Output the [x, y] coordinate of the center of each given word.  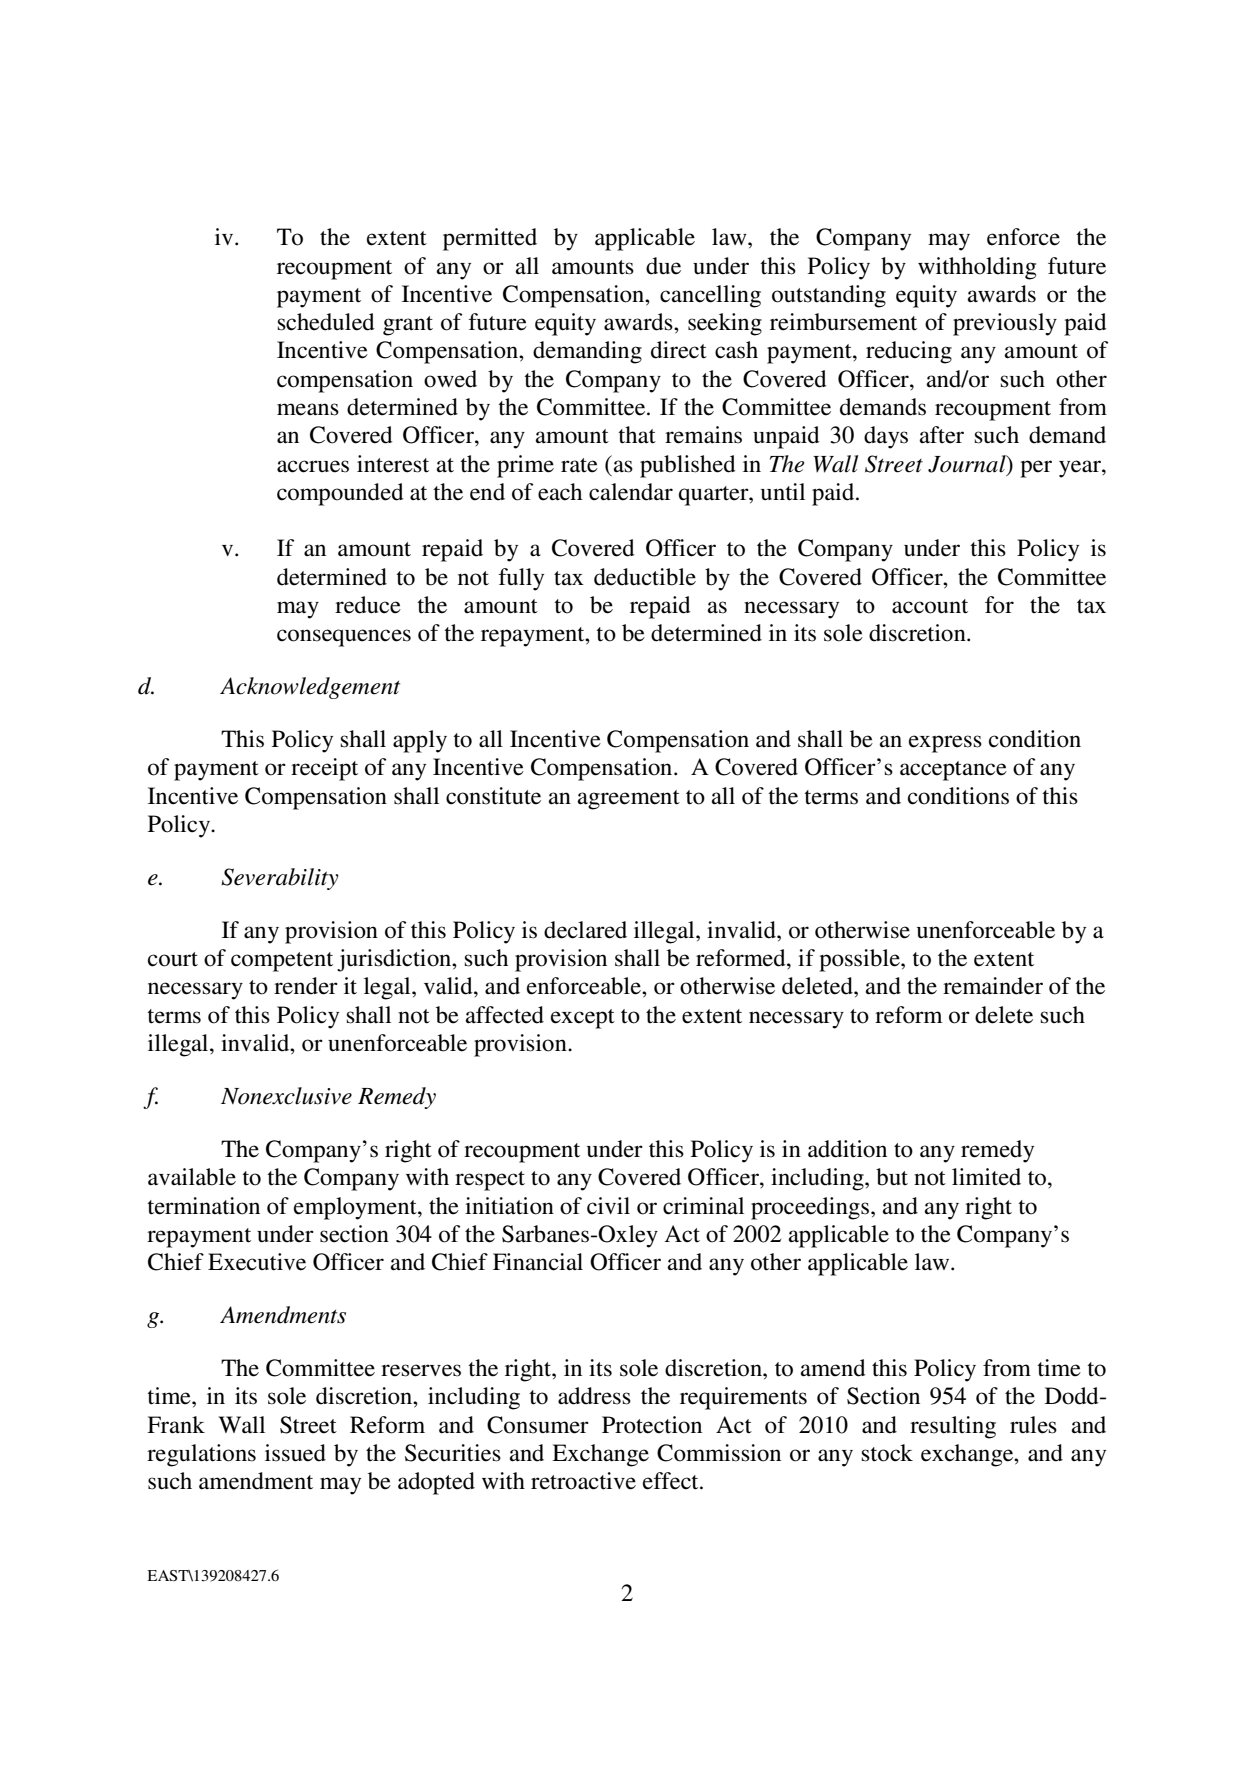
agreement [628, 800]
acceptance [953, 771]
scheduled [326, 322]
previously [1005, 324]
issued [295, 1453]
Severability [280, 879]
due [663, 266]
